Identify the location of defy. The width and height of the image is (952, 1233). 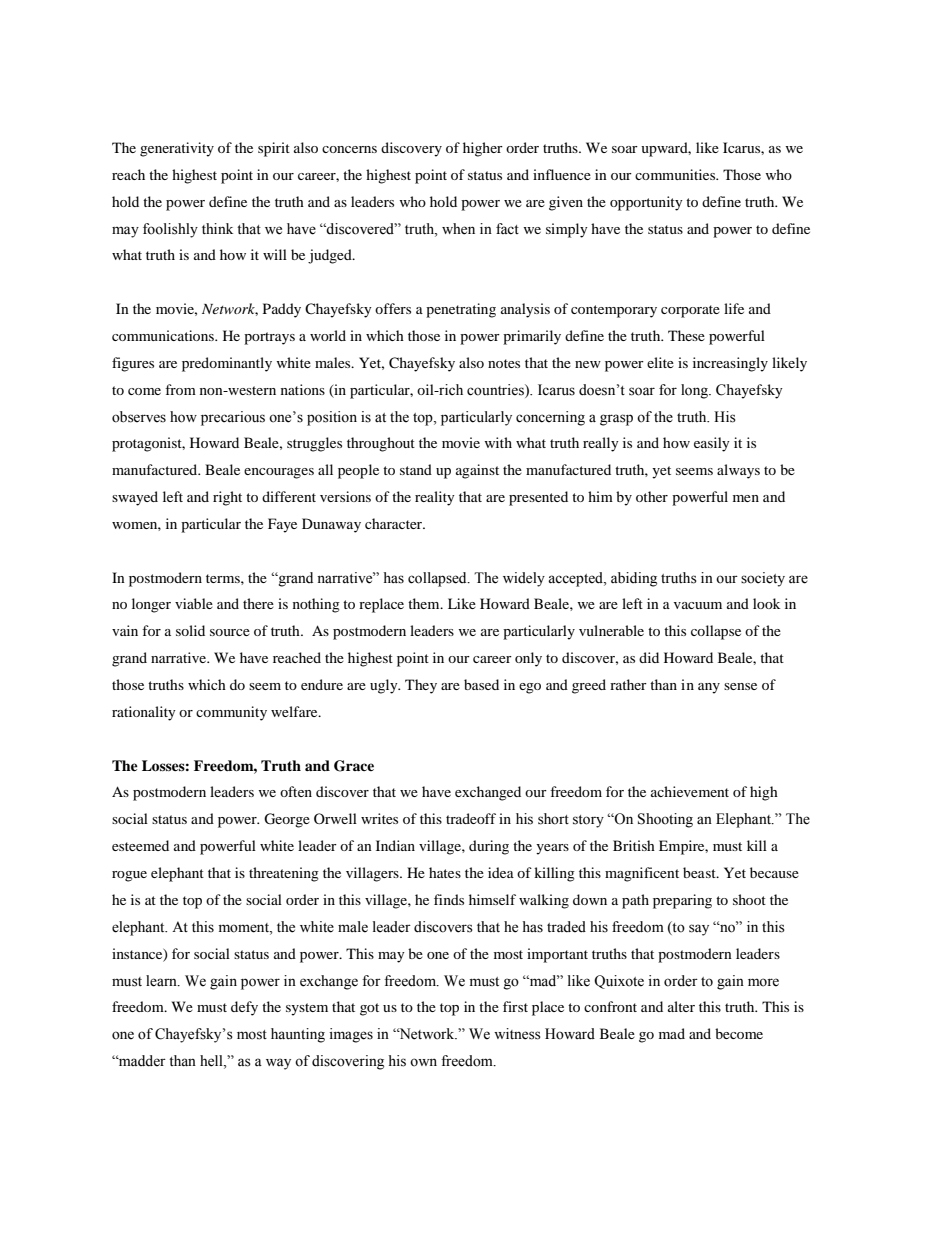
(244, 1008).
